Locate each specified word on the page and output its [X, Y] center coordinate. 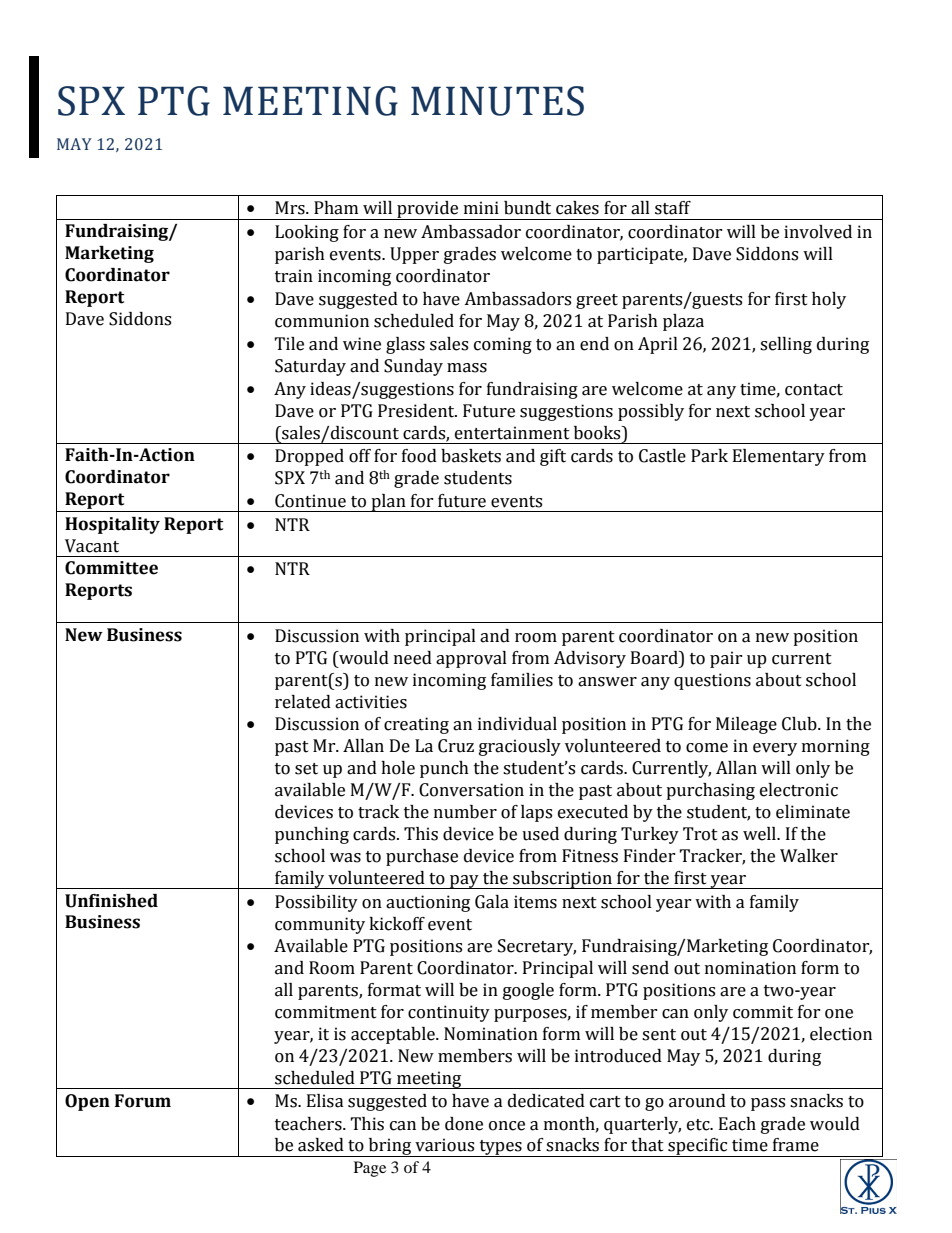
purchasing [710, 791]
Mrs [291, 208]
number [465, 812]
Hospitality [112, 525]
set [306, 769]
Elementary [779, 457]
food [419, 456]
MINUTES [497, 101]
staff [673, 208]
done [464, 1124]
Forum [143, 1101]
